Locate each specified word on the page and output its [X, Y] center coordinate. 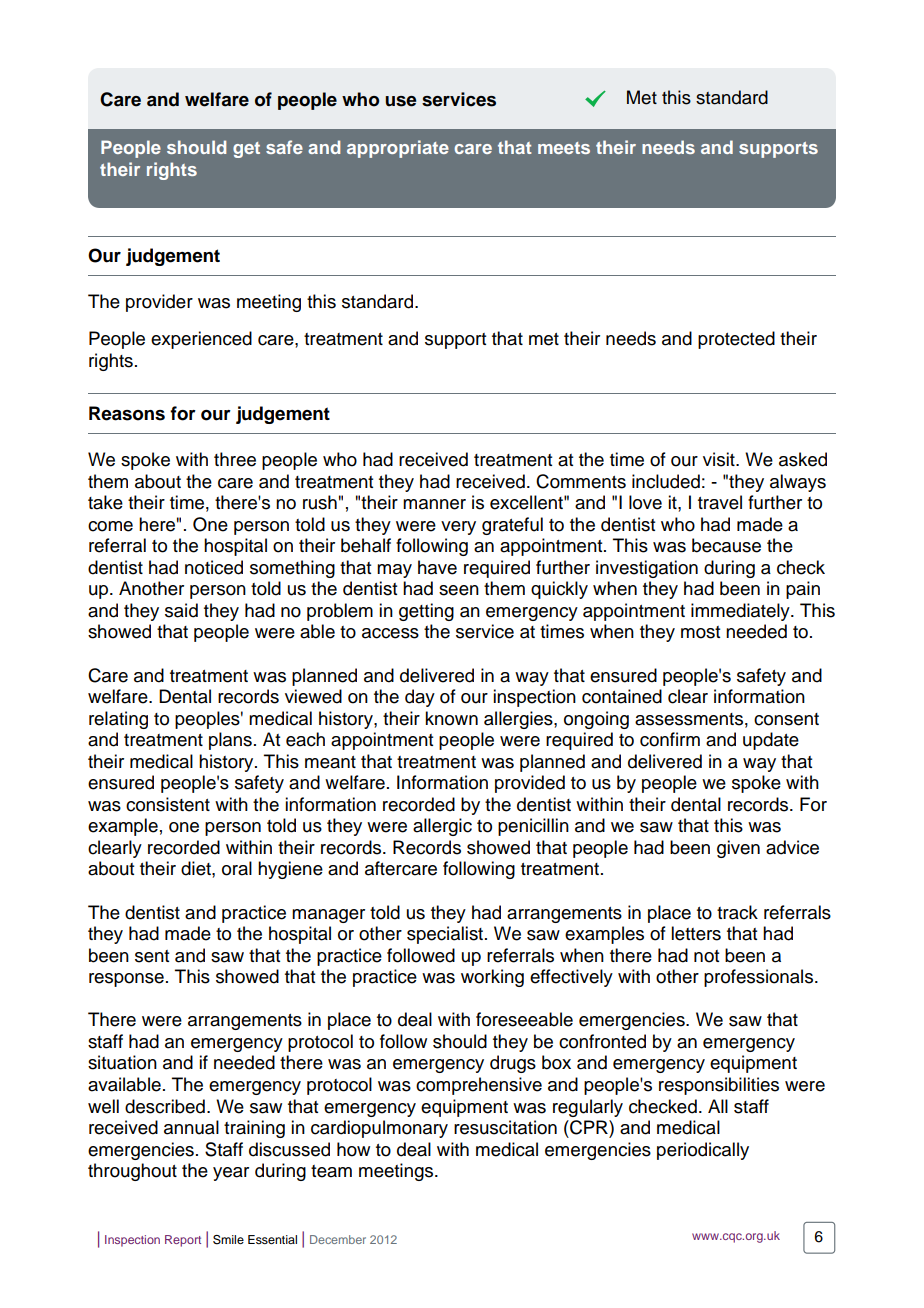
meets [564, 148]
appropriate [398, 149]
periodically [703, 1151]
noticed [214, 567]
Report [183, 1241]
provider [159, 303]
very [458, 528]
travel [720, 502]
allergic [442, 827]
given [738, 849]
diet [197, 868]
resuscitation [505, 1127]
